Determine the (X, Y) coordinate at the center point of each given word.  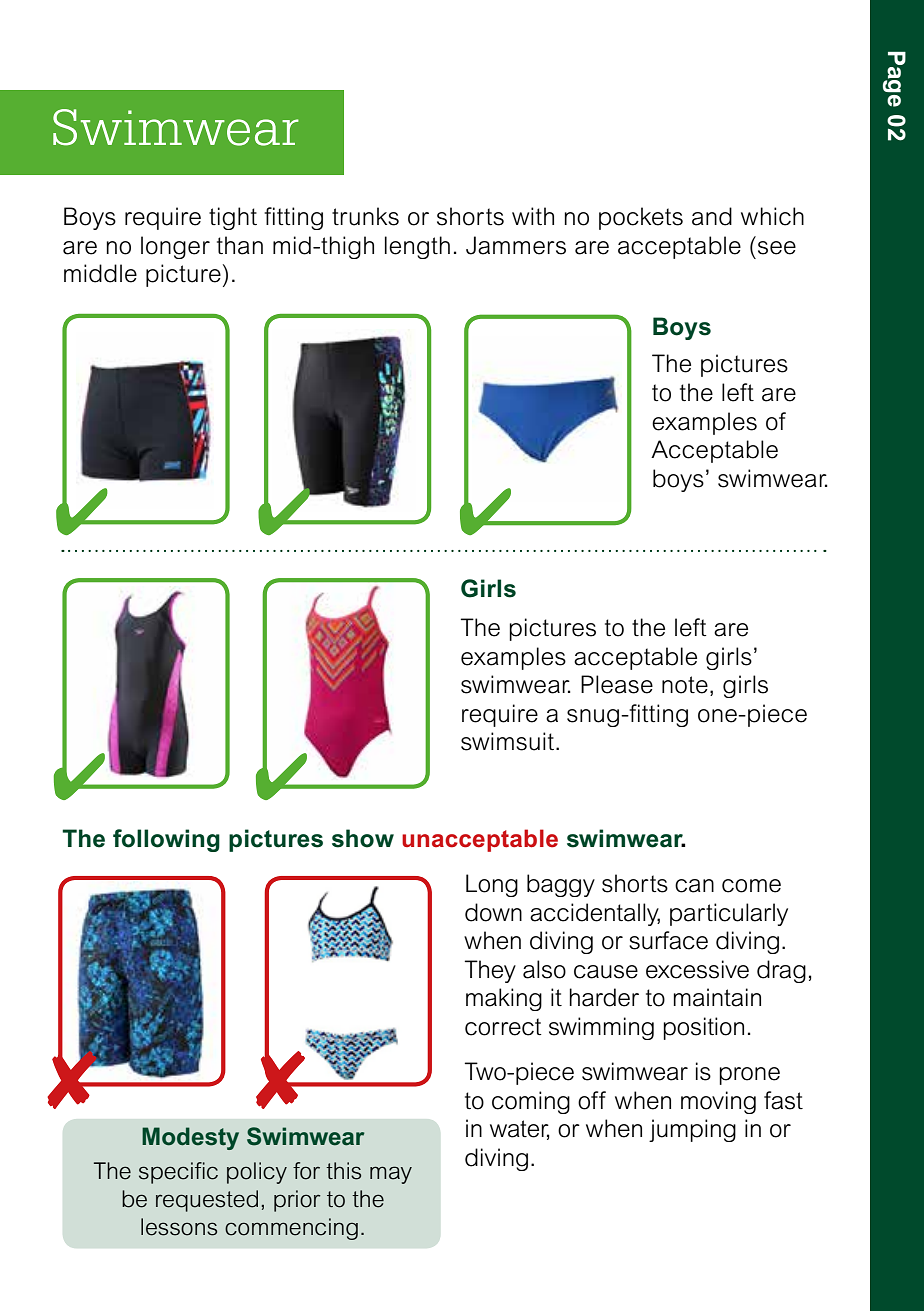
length (417, 247)
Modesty (190, 1138)
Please (617, 684)
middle (100, 273)
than (240, 245)
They (490, 971)
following (166, 840)
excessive (697, 969)
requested (207, 1201)
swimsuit (509, 741)
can (694, 886)
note (685, 685)
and (712, 216)
